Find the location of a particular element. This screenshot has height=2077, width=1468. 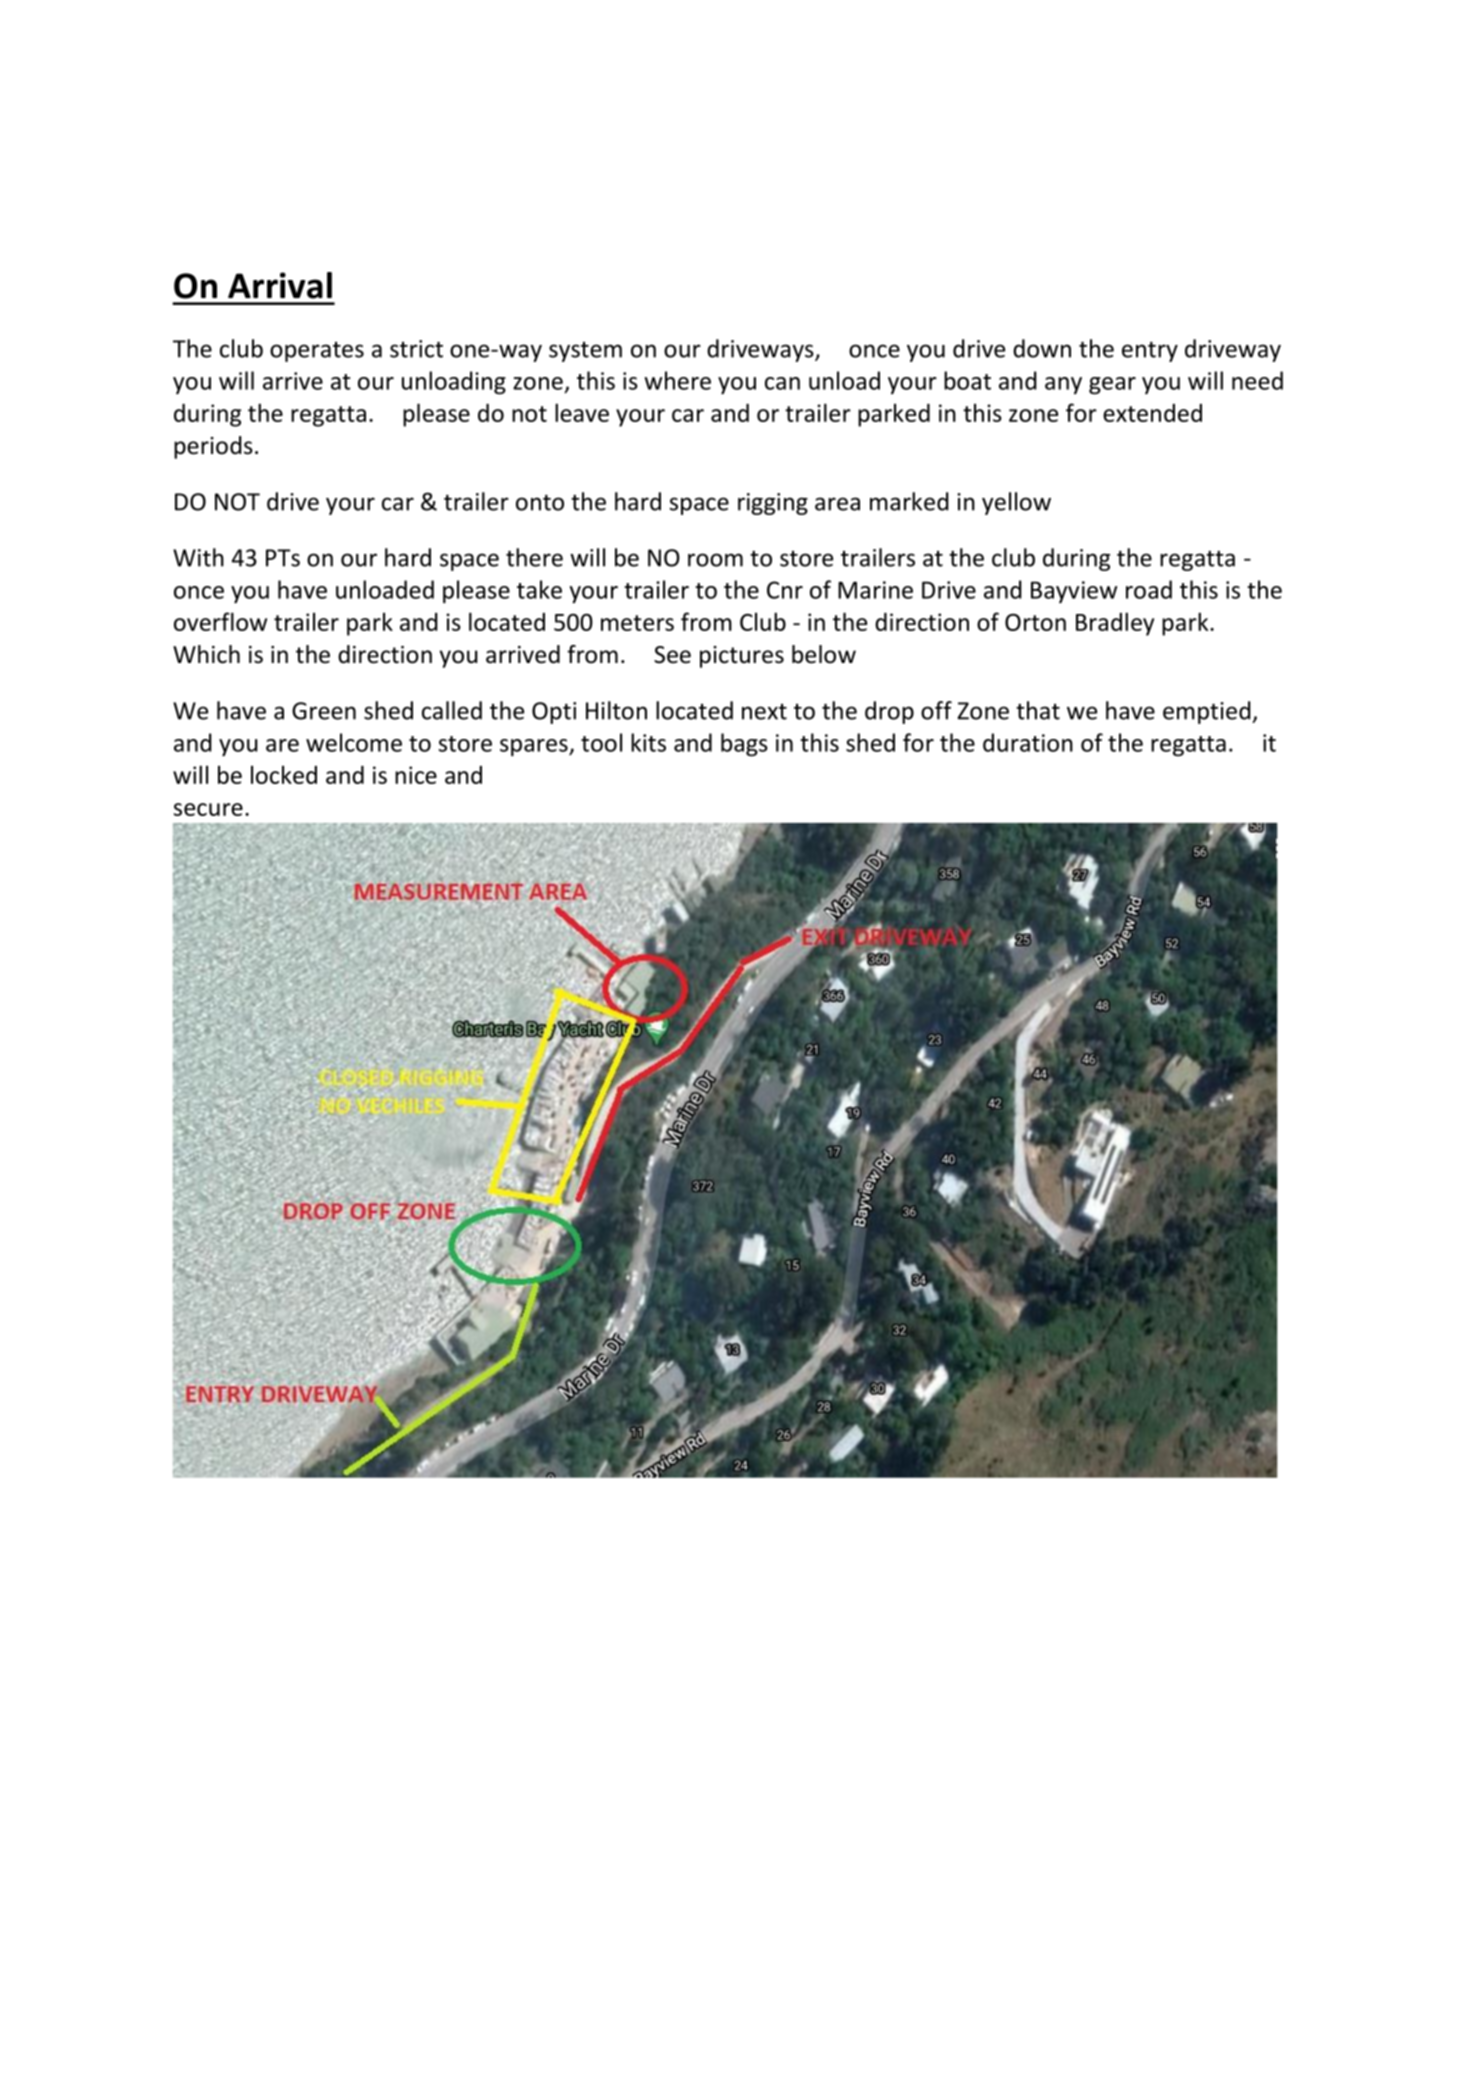

rigging is located at coordinates (773, 504).
